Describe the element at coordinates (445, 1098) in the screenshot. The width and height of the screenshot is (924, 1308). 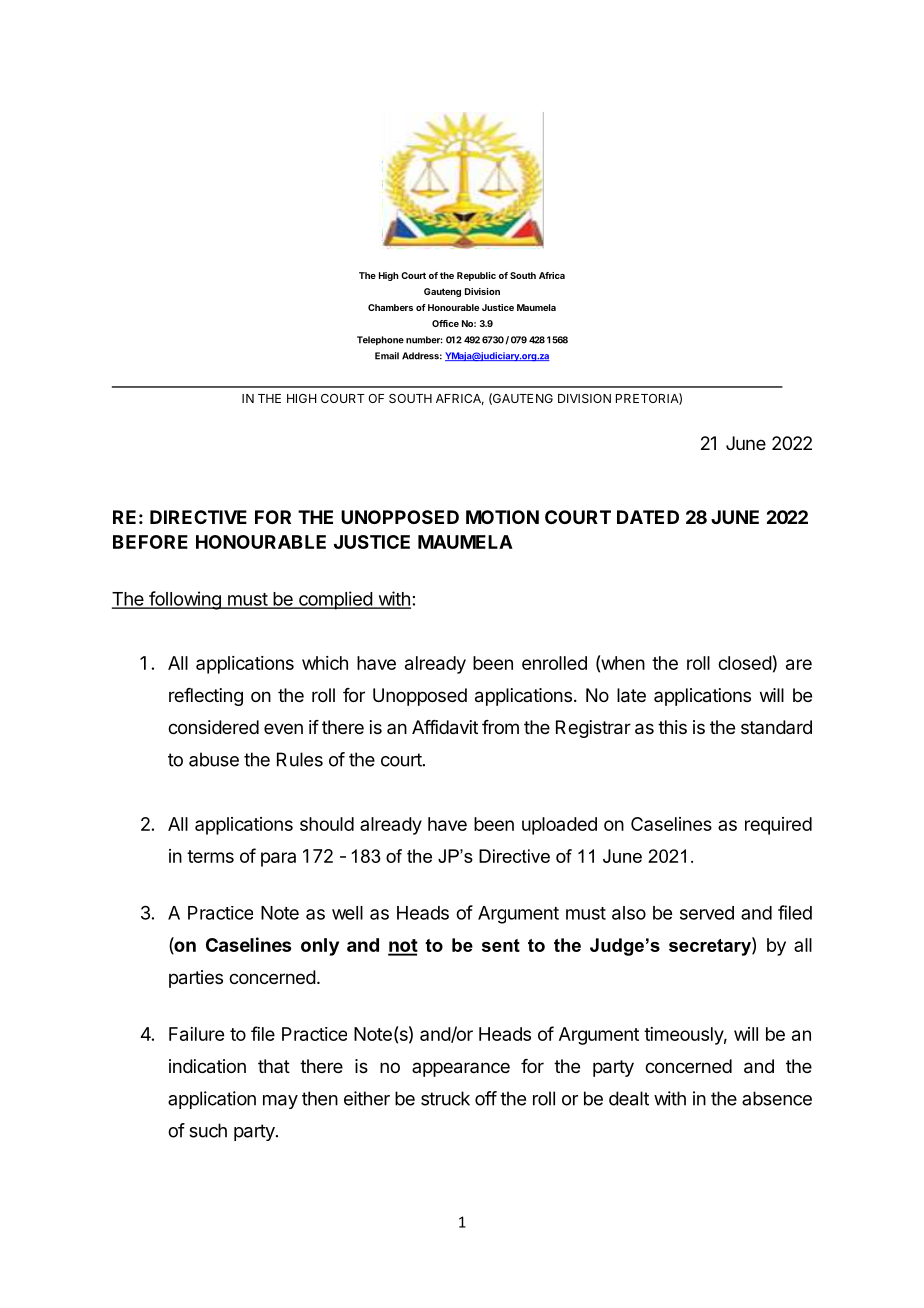
I see `struck` at that location.
